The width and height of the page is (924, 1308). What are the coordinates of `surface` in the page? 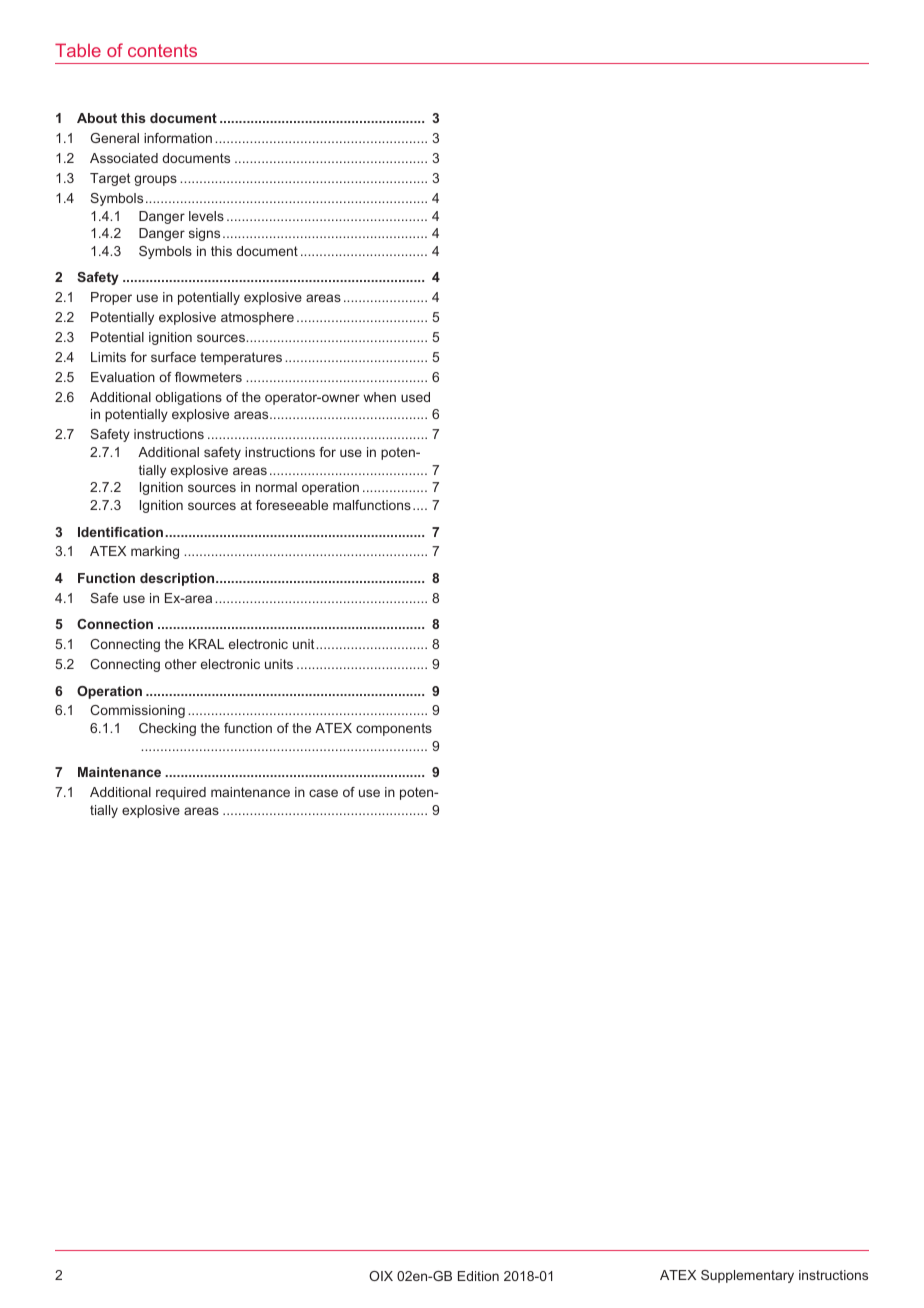 It's located at (173, 357).
